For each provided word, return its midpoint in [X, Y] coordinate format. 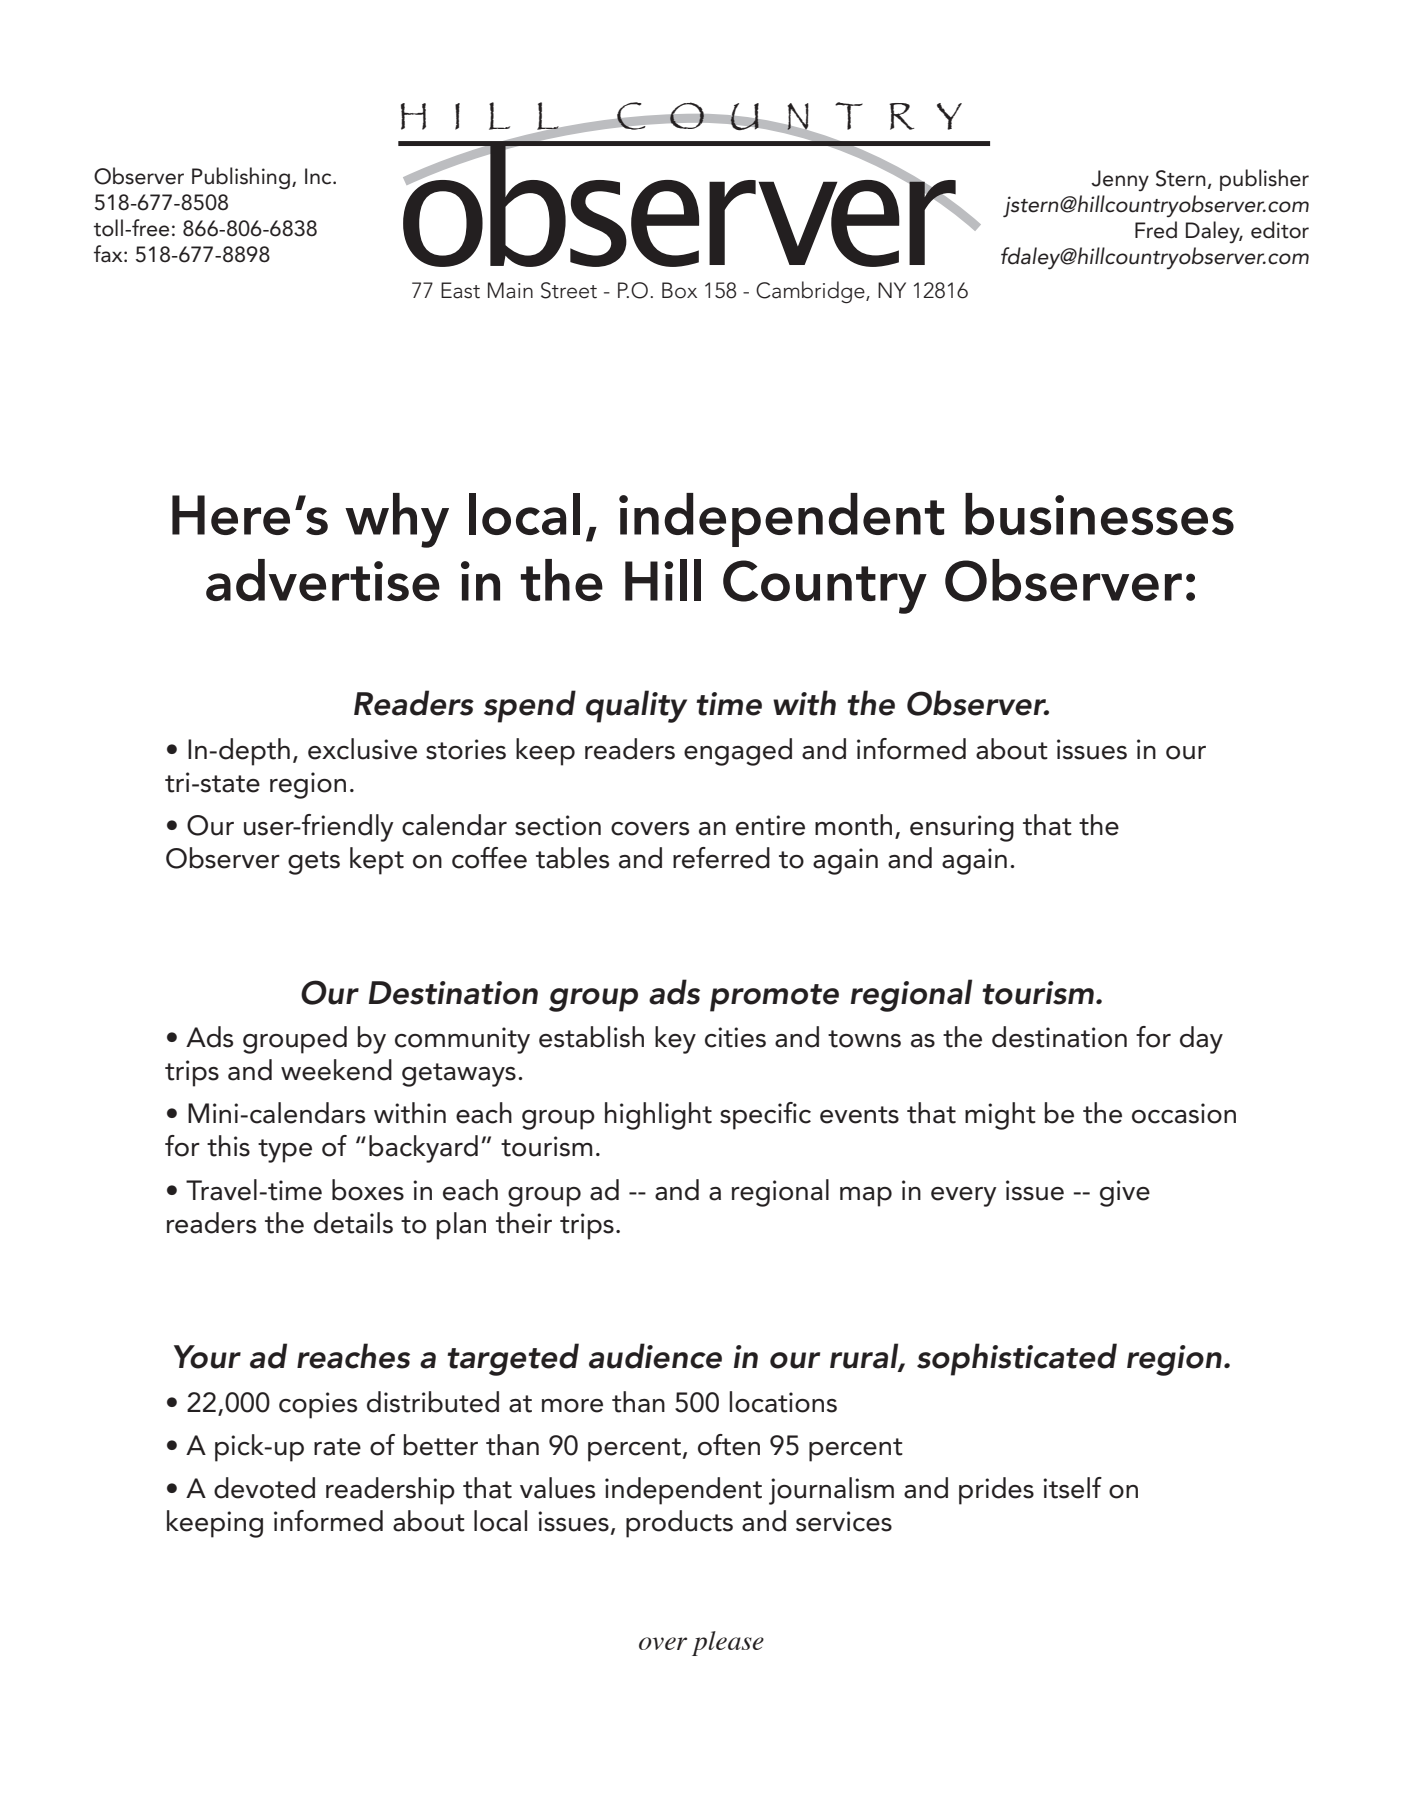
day [1201, 1040]
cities [735, 1037]
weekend [336, 1070]
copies [318, 1405]
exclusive [362, 749]
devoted [264, 1488]
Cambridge [811, 292]
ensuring [962, 828]
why [397, 520]
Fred [1156, 230]
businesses [1099, 514]
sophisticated [1017, 1359]
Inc [319, 176]
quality [636, 706]
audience [655, 1356]
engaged [738, 752]
